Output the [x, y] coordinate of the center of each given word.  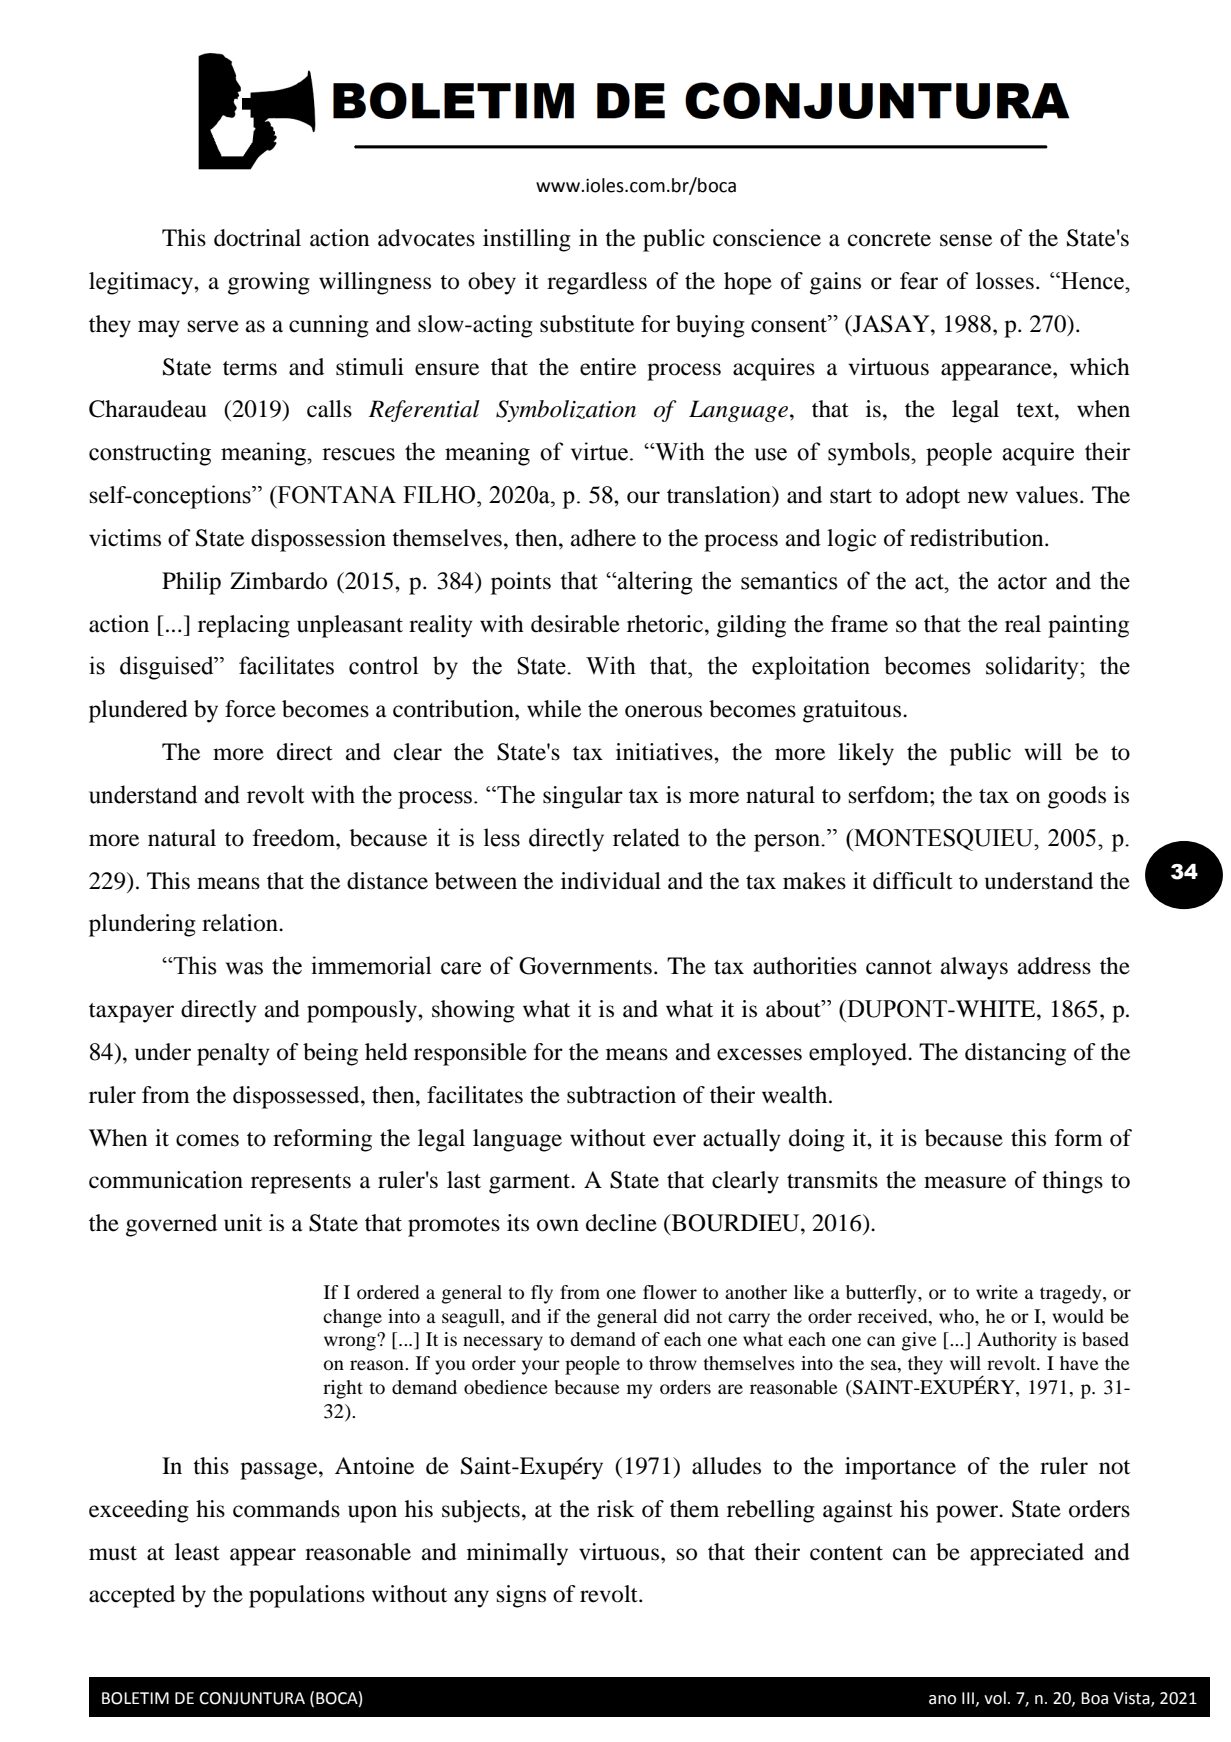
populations [307, 1596]
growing [269, 283]
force [250, 709]
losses [1005, 281]
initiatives [665, 752]
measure [965, 1182]
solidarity [1033, 668]
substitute [587, 324]
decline [621, 1223]
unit [243, 1223]
